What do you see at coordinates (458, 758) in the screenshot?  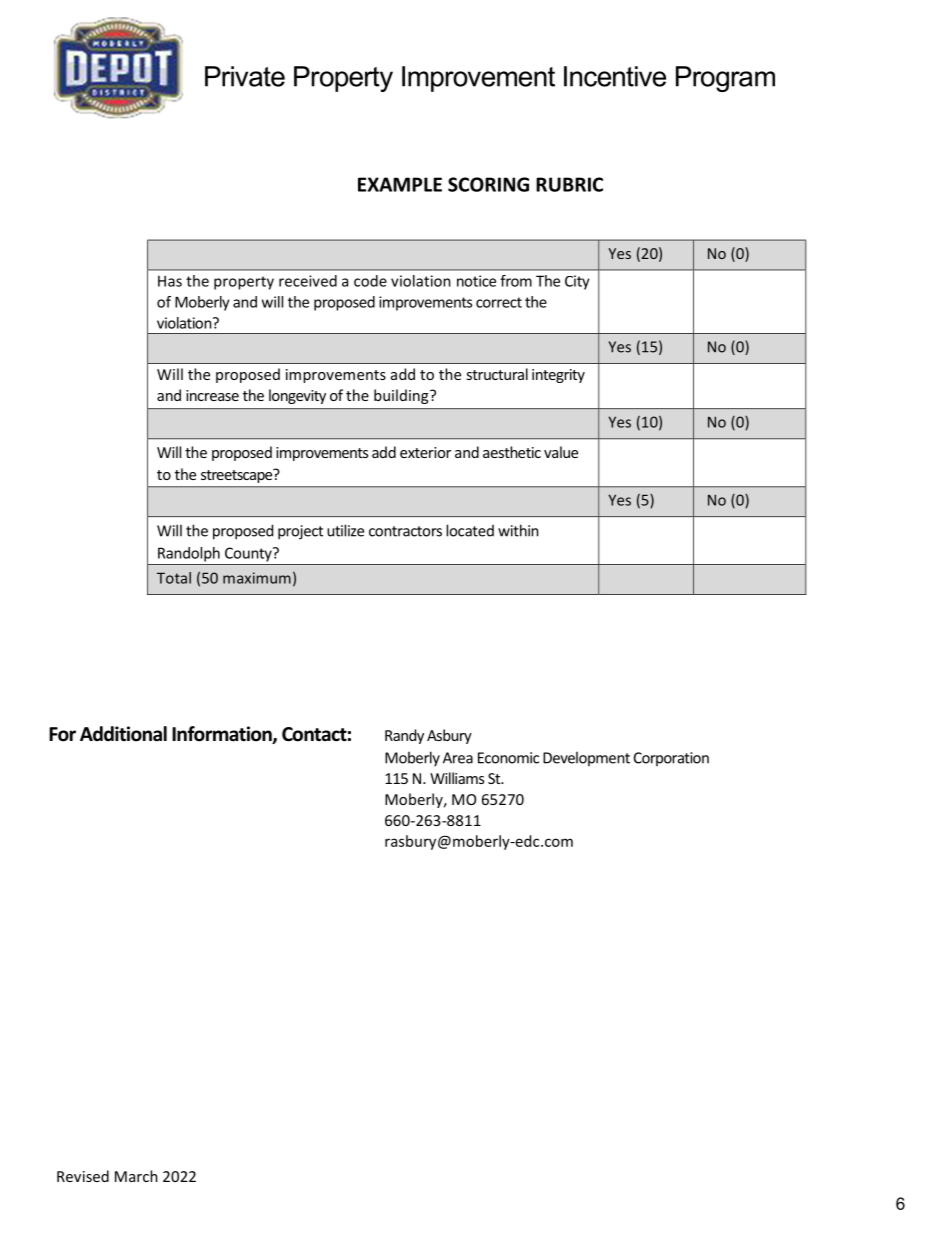 I see `Area` at bounding box center [458, 758].
